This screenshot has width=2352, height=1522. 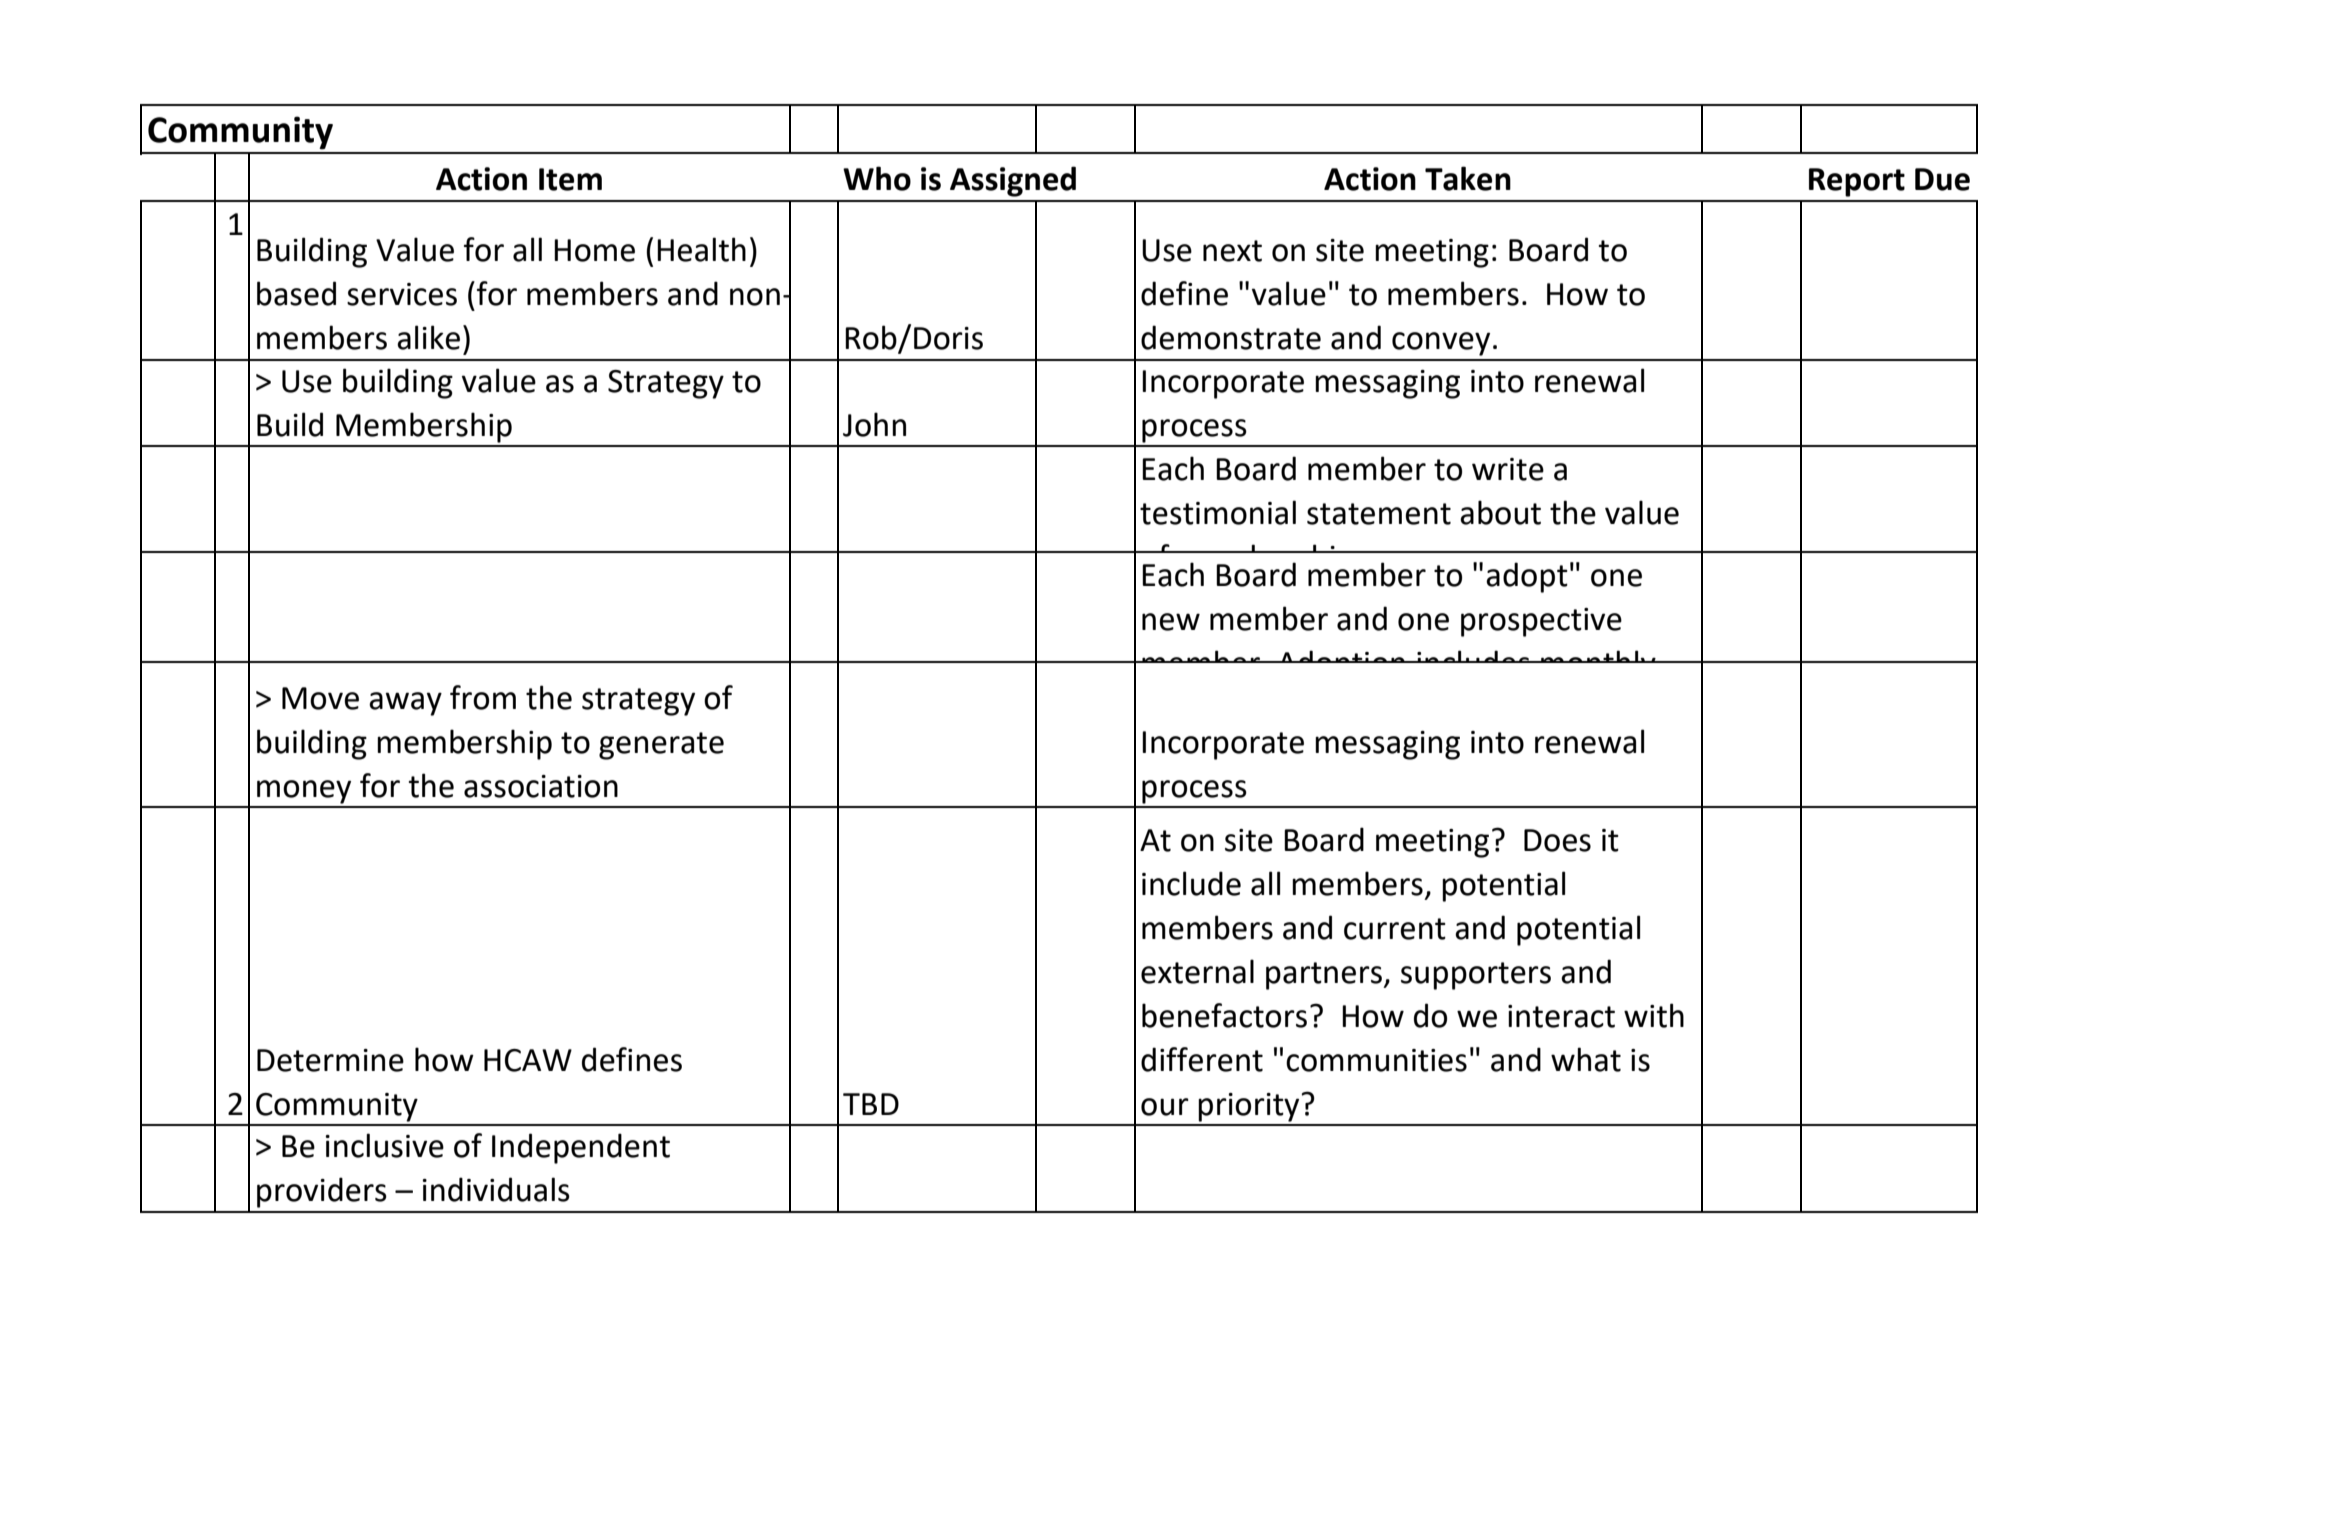 What do you see at coordinates (541, 786) in the screenshot?
I see `association` at bounding box center [541, 786].
